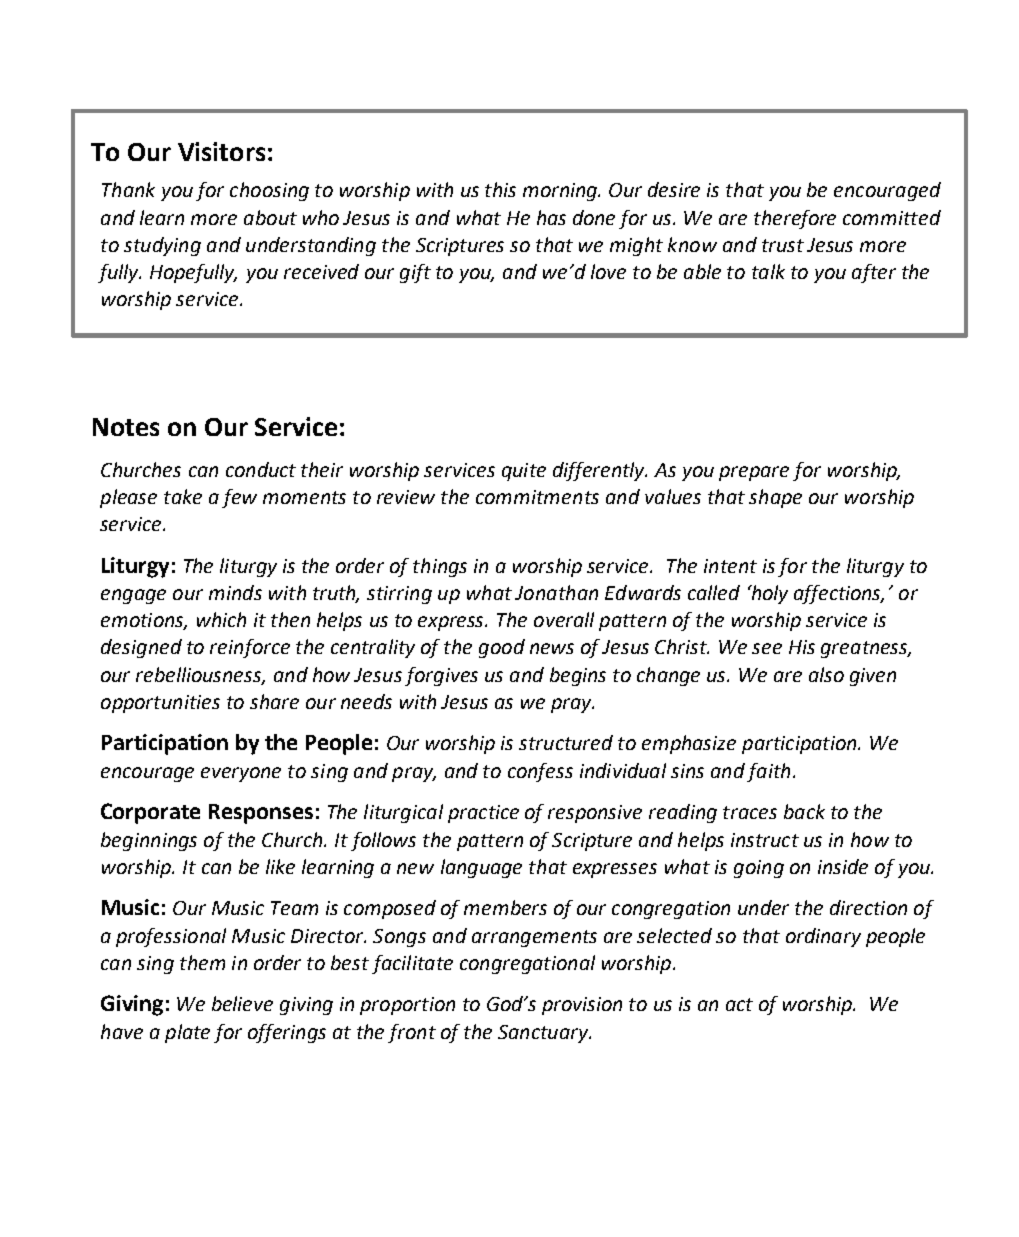  Describe the element at coordinates (754, 473) in the screenshot. I see `prepare` at that location.
